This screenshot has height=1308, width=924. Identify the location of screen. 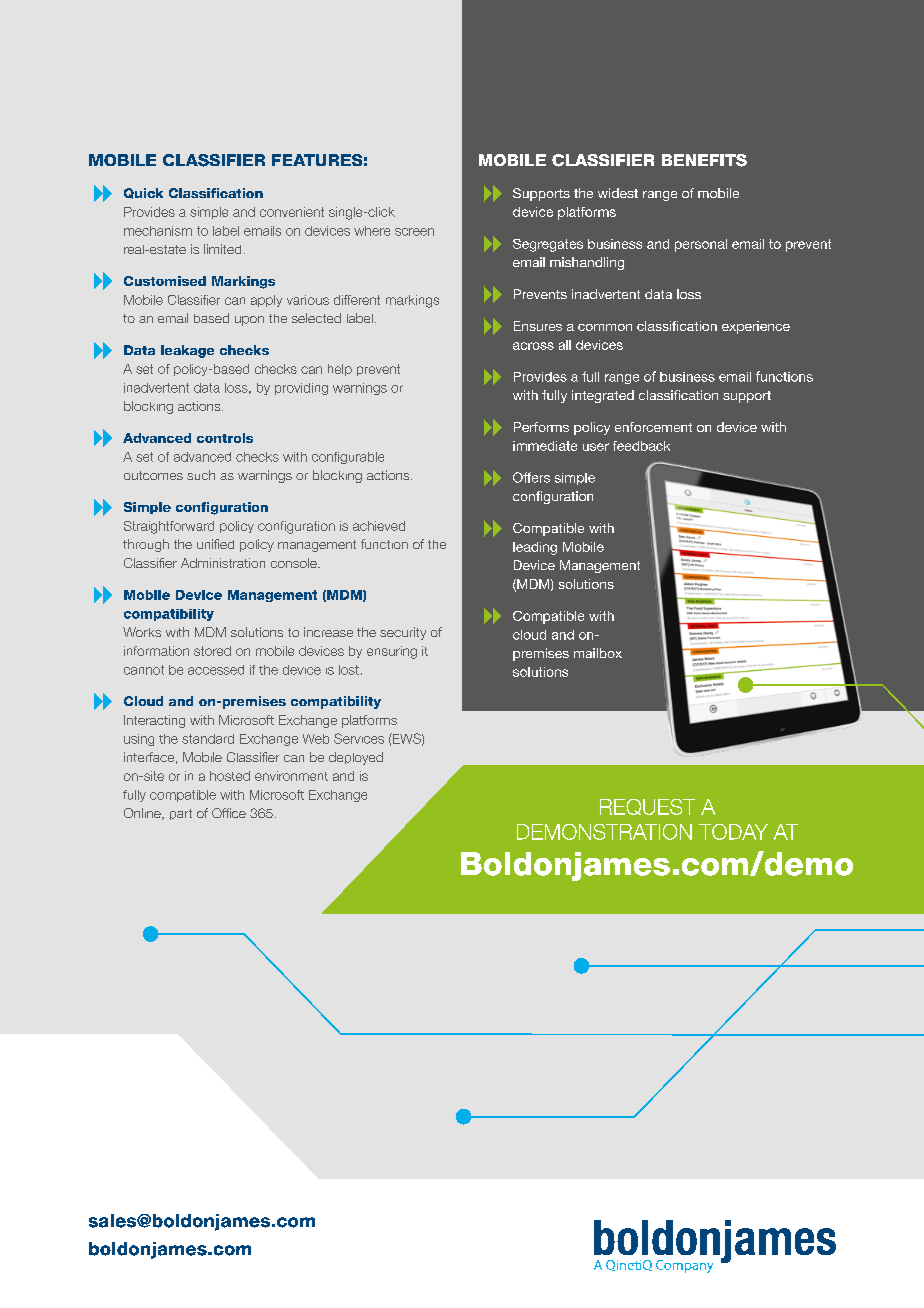
(414, 232).
